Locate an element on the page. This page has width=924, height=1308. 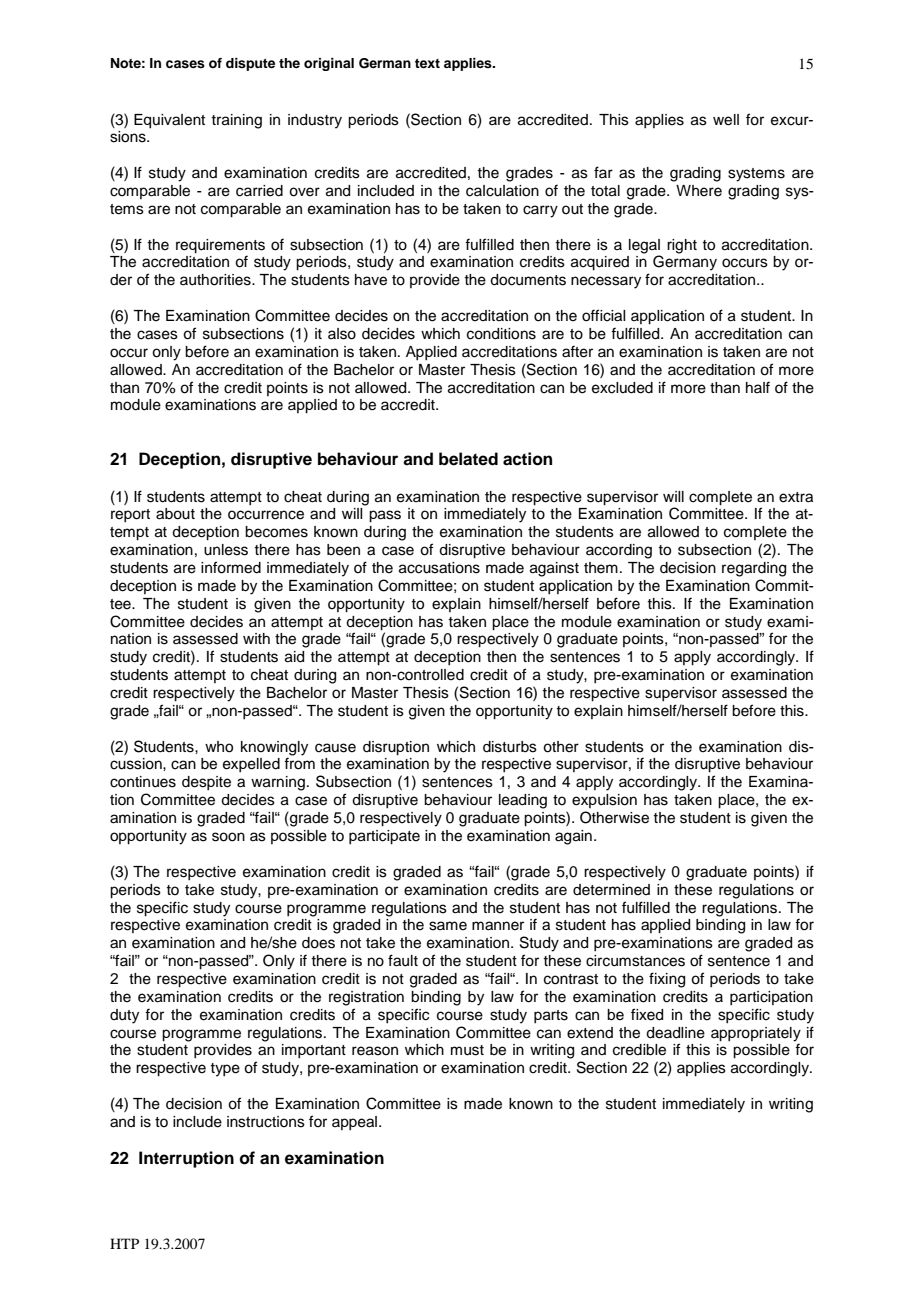
disturbs is located at coordinates (510, 747).
